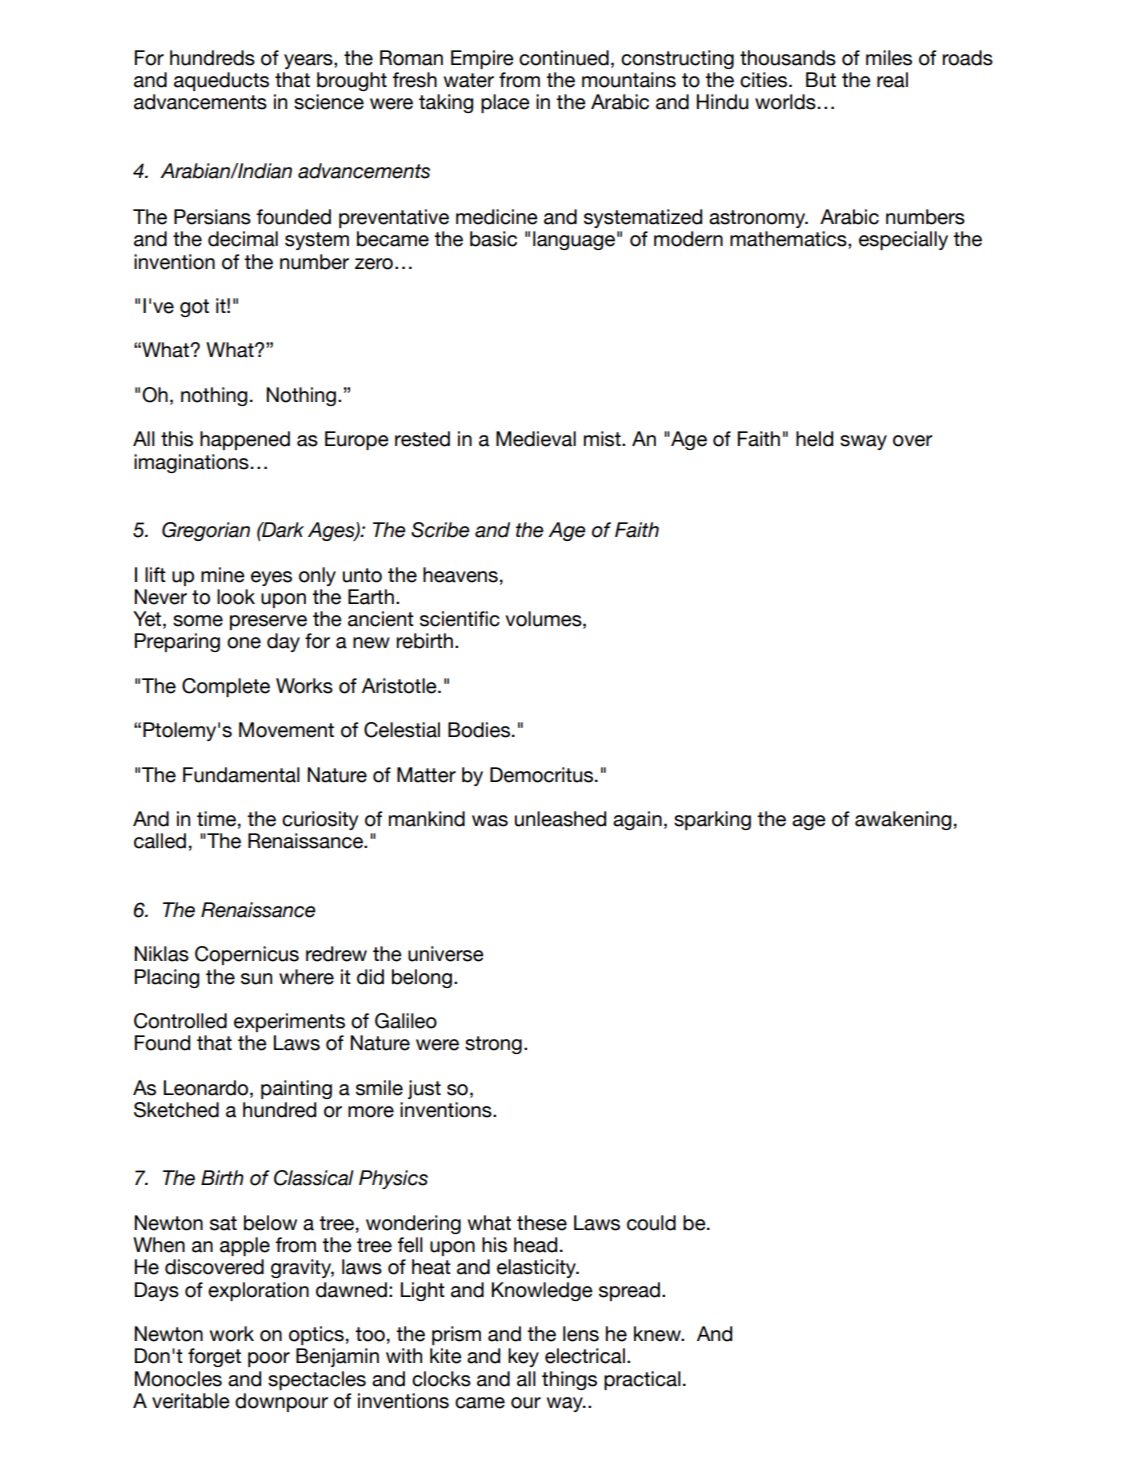  What do you see at coordinates (658, 1334) in the image?
I see `knew` at bounding box center [658, 1334].
